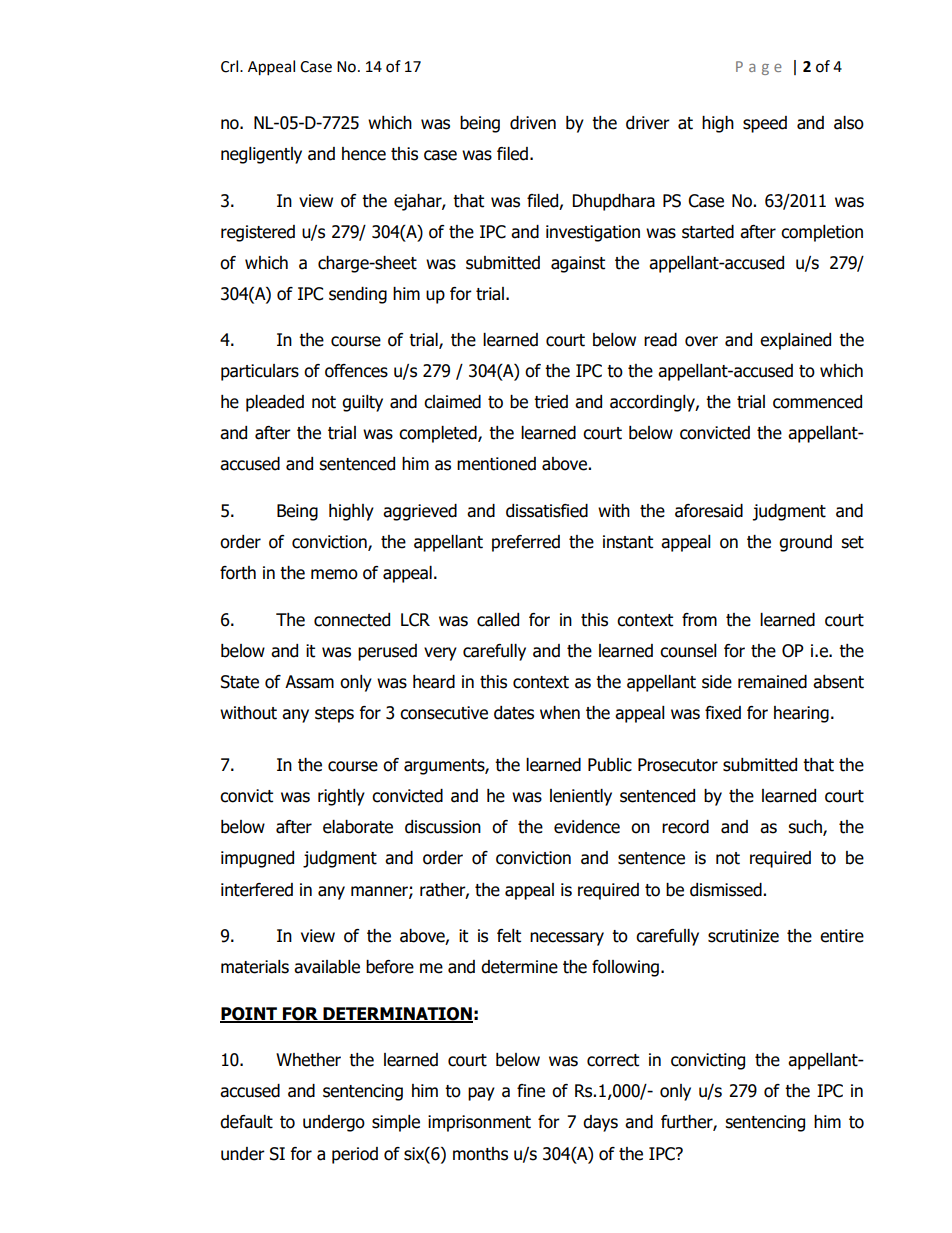 The height and width of the screenshot is (1233, 952). I want to click on driven, so click(533, 123).
